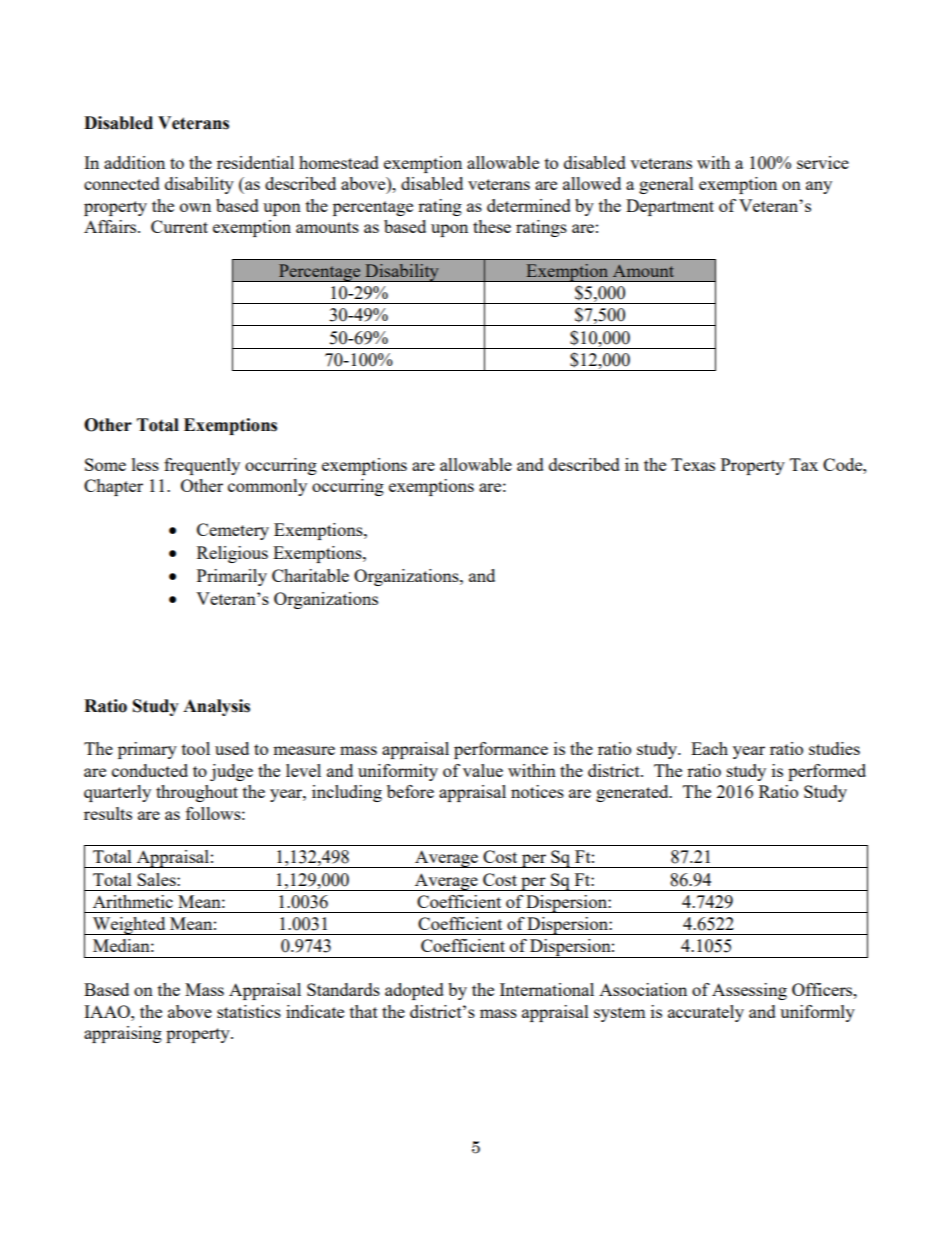 The image size is (952, 1233). What do you see at coordinates (195, 207) in the document?
I see `own` at bounding box center [195, 207].
